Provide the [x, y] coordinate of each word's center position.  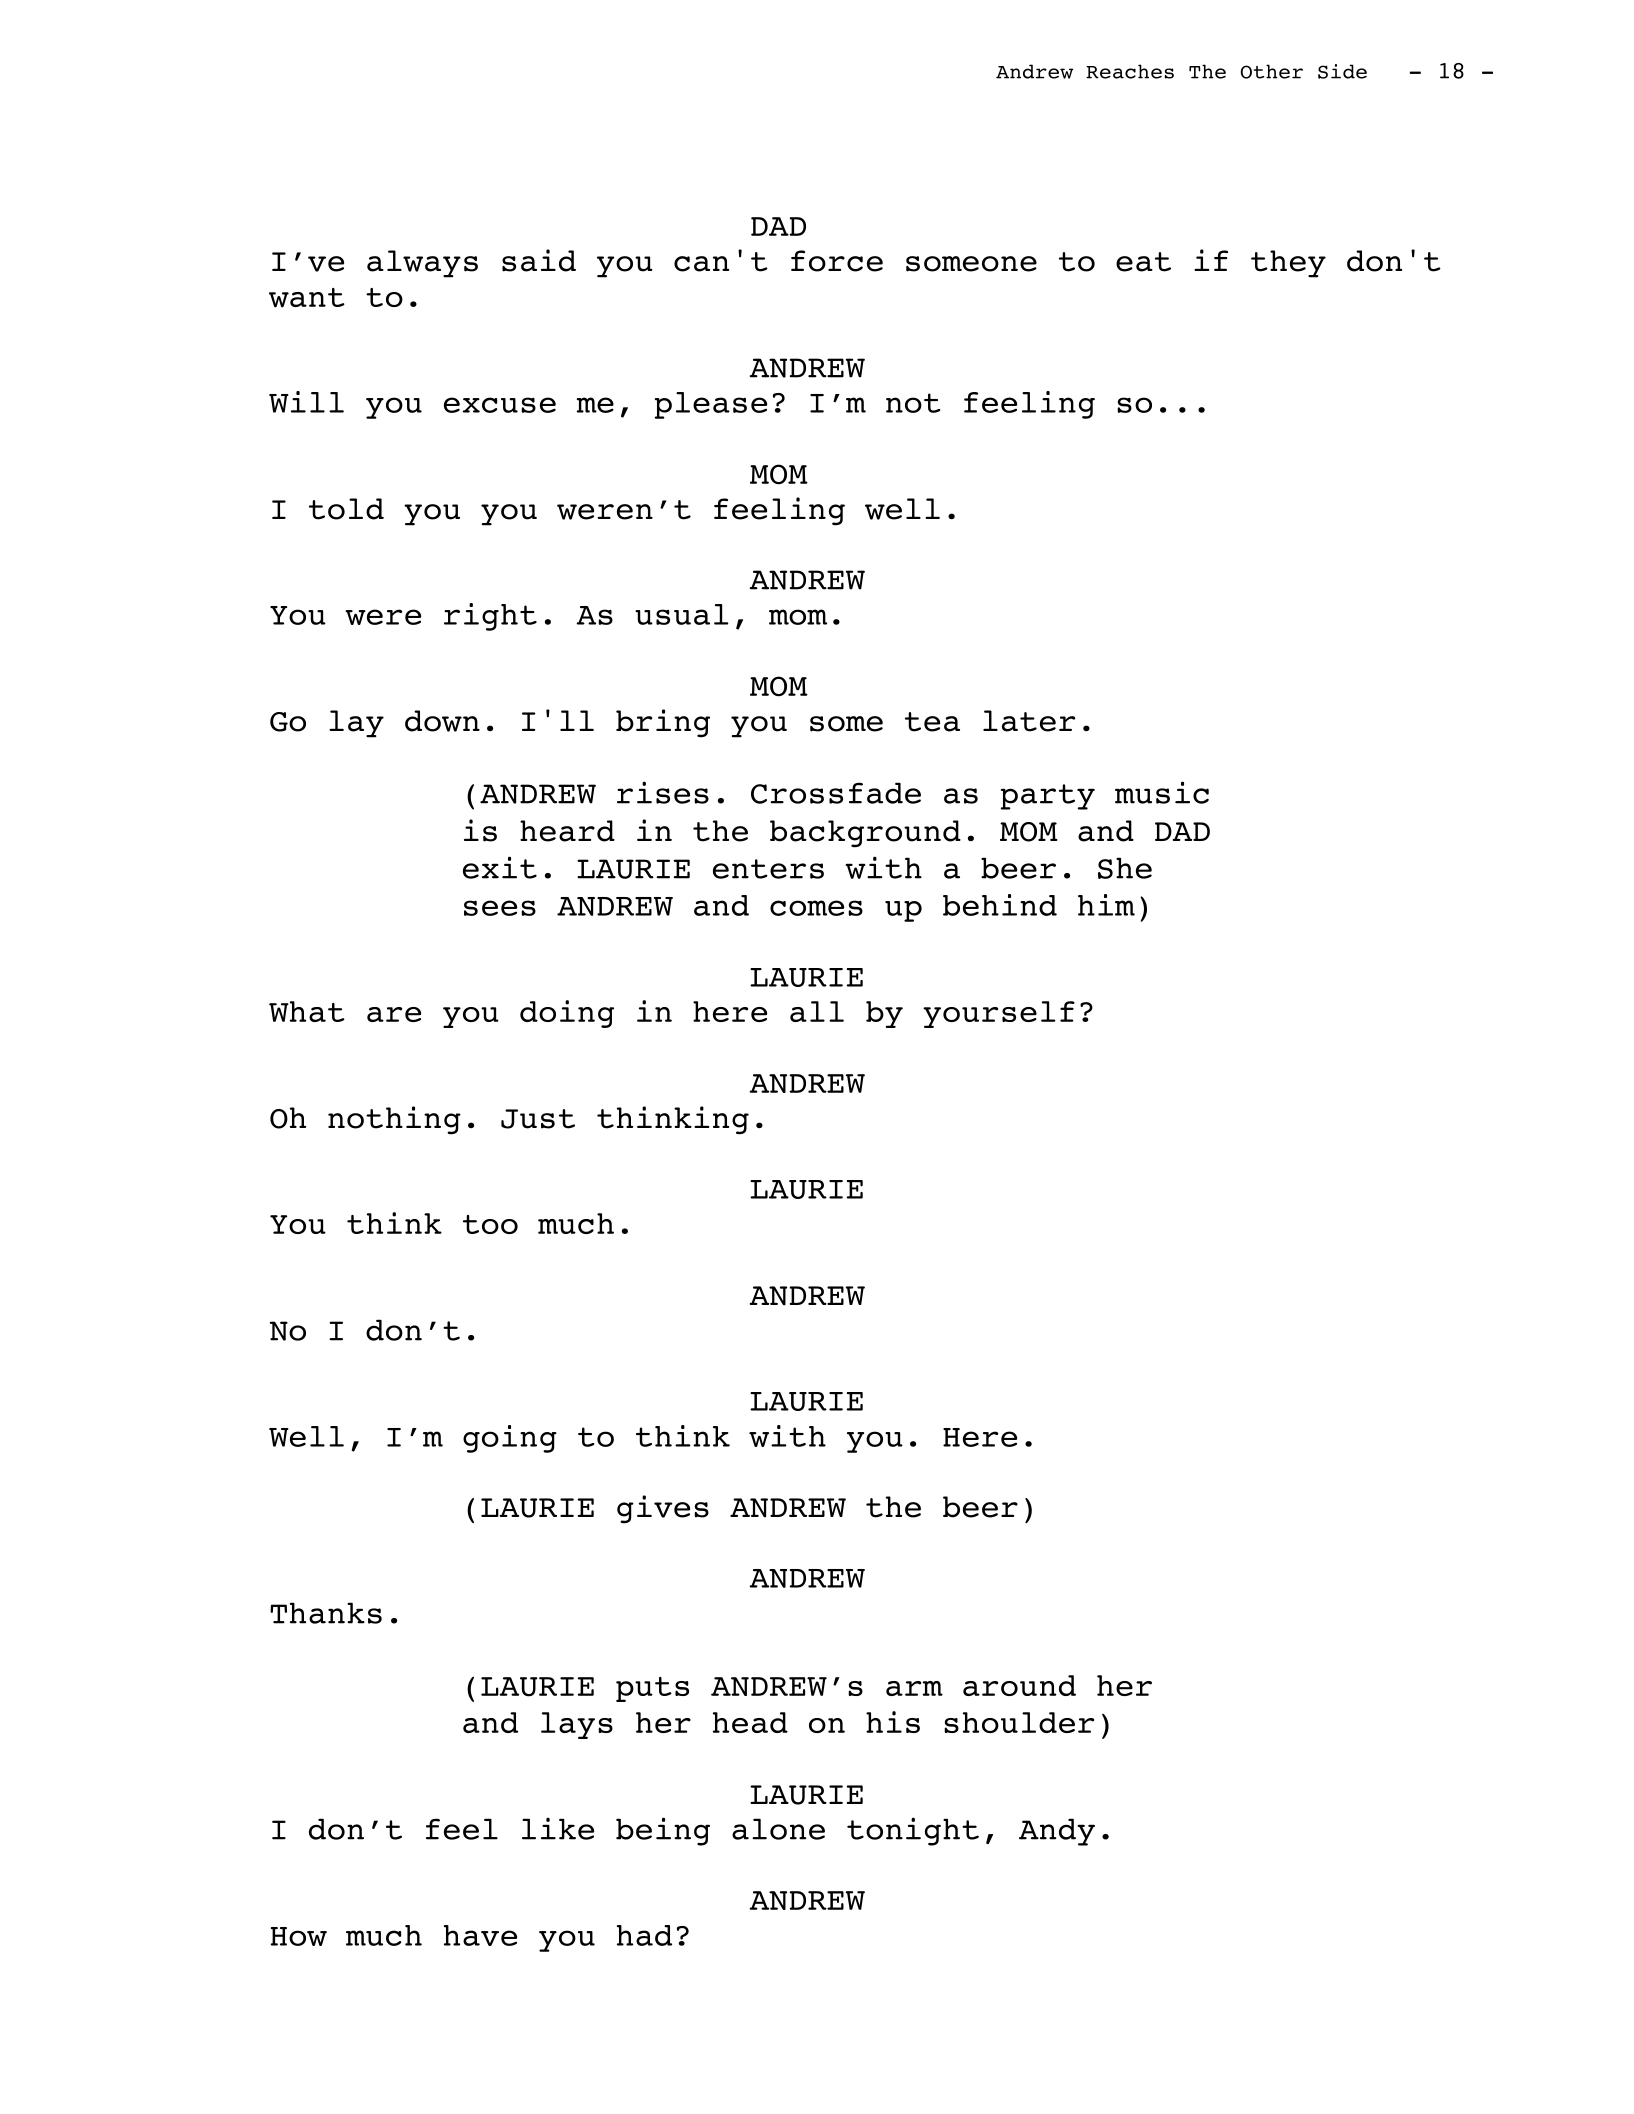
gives [663, 1509]
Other [1271, 71]
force [837, 261]
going [510, 1439]
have [480, 1935]
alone [778, 1829]
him [1106, 905]
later [1029, 721]
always [422, 264]
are [394, 1014]
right [490, 617]
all [817, 1011]
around [1019, 1685]
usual [682, 614]
